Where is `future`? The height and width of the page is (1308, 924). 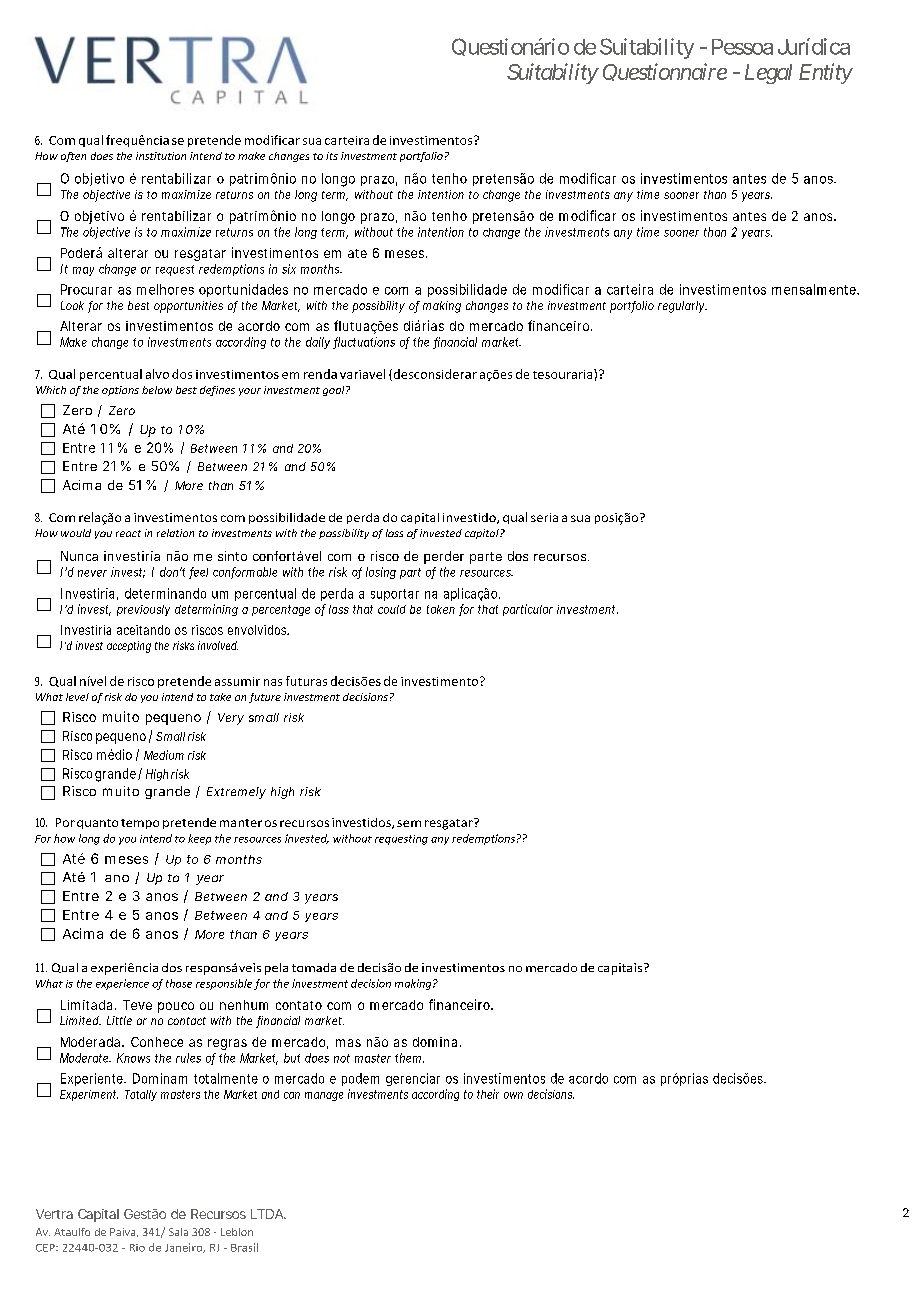 future is located at coordinates (265, 698).
